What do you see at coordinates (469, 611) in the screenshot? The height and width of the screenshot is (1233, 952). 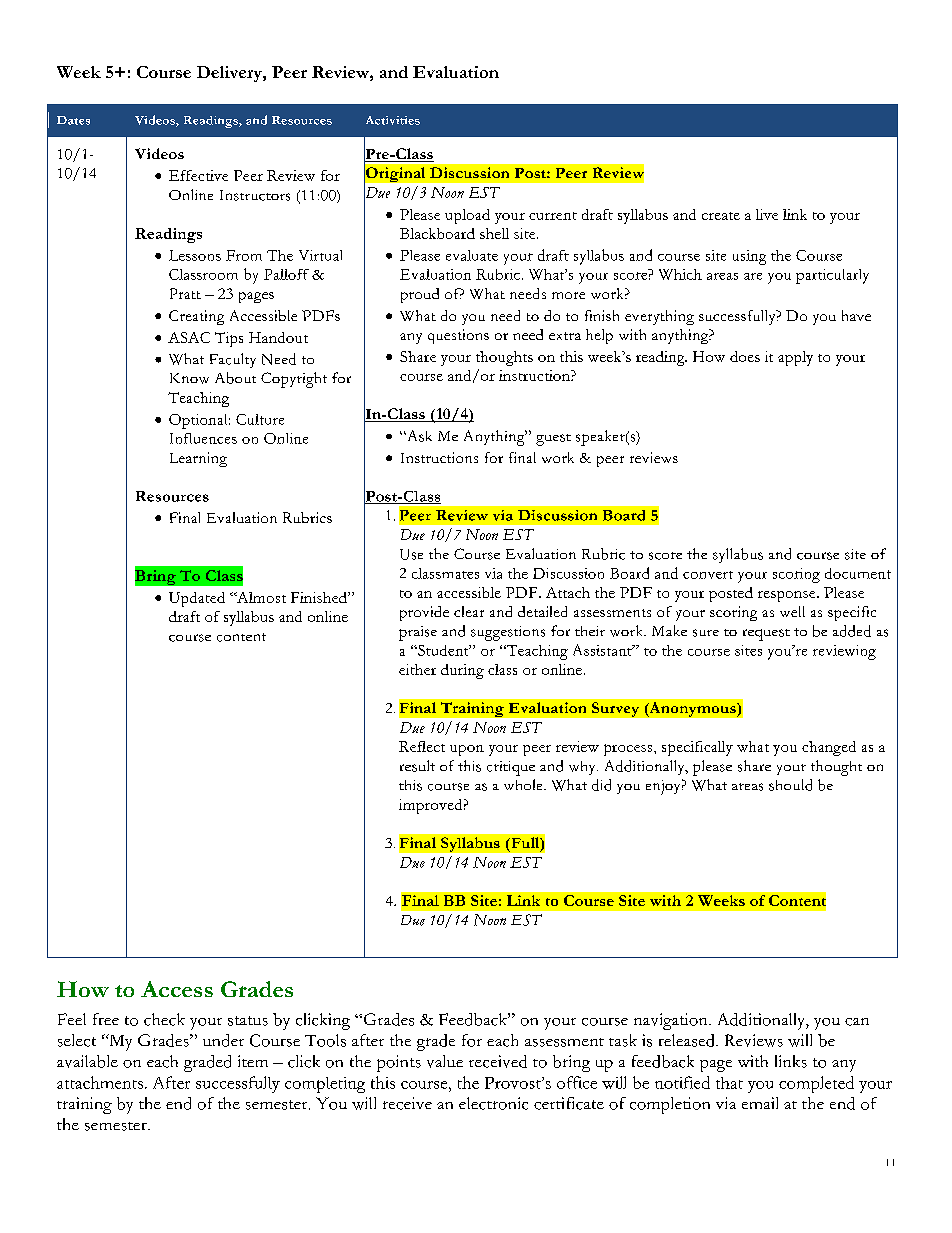 I see `clear` at bounding box center [469, 611].
